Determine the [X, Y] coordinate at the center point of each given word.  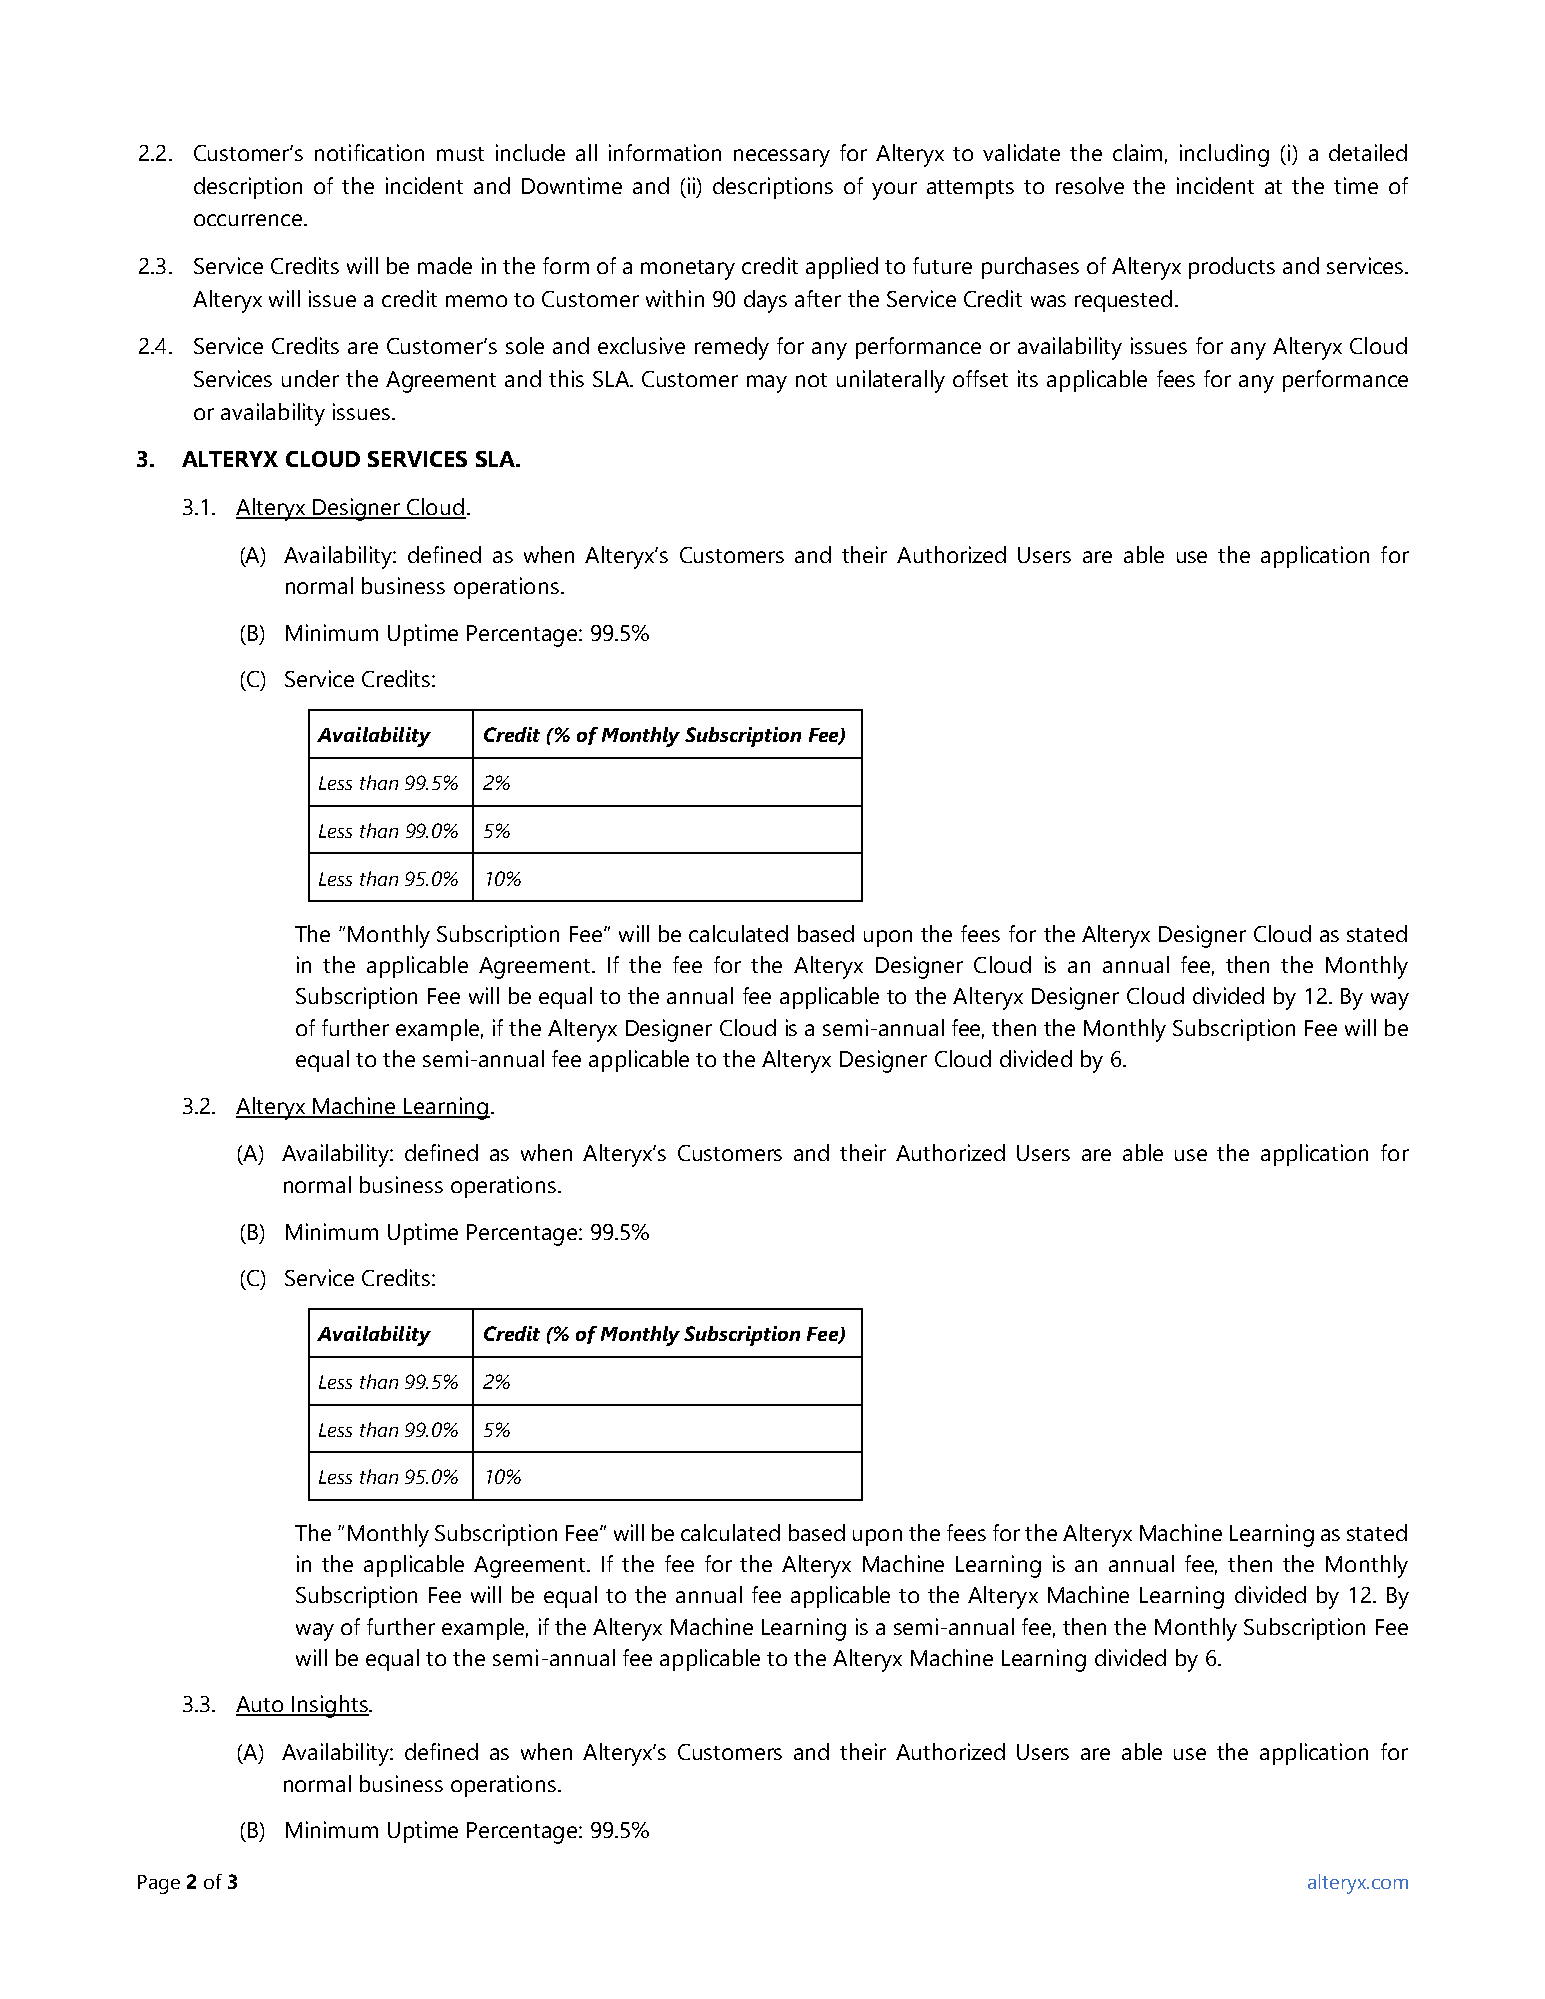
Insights [330, 1706]
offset [980, 378]
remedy [732, 348]
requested [1123, 301]
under [310, 378]
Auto [261, 1705]
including [1224, 155]
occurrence [249, 220]
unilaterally [891, 381]
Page [159, 1884]
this [566, 378]
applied [842, 268]
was [1048, 301]
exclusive [641, 345]
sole [525, 345]
